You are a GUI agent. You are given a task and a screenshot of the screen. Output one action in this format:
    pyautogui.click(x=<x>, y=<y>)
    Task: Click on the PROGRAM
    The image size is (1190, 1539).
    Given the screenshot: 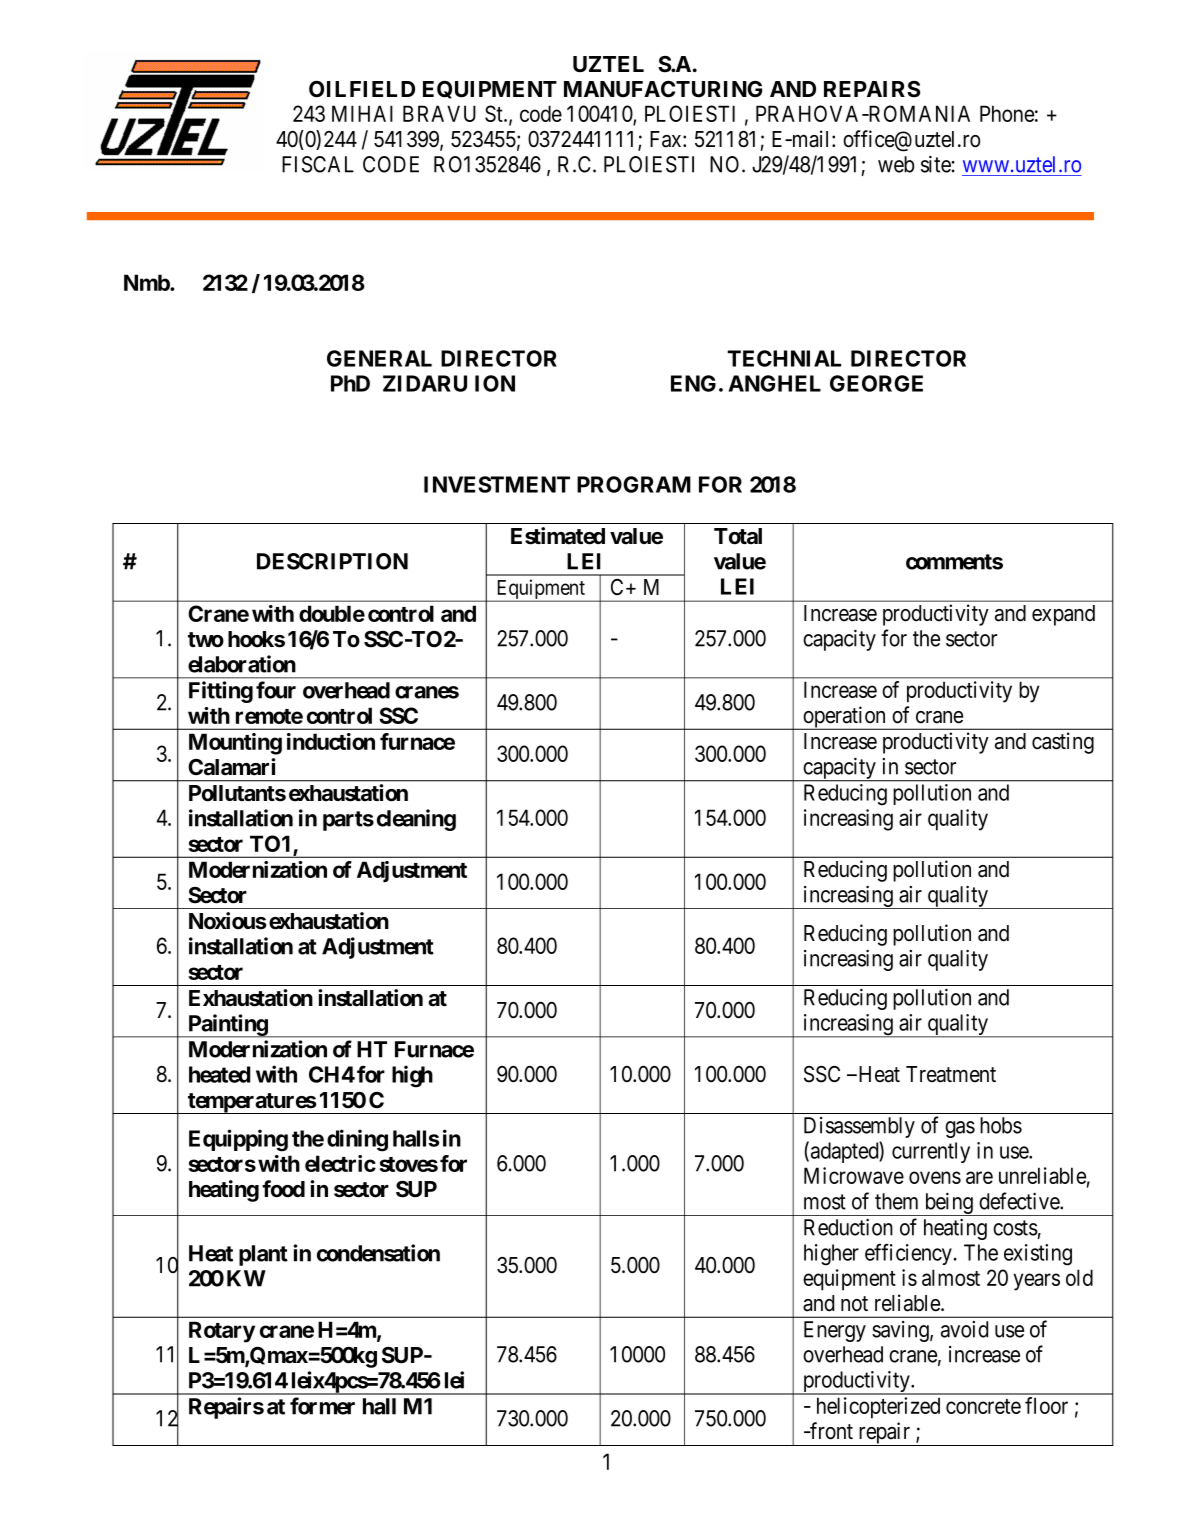 What is the action you would take?
    pyautogui.click(x=634, y=484)
